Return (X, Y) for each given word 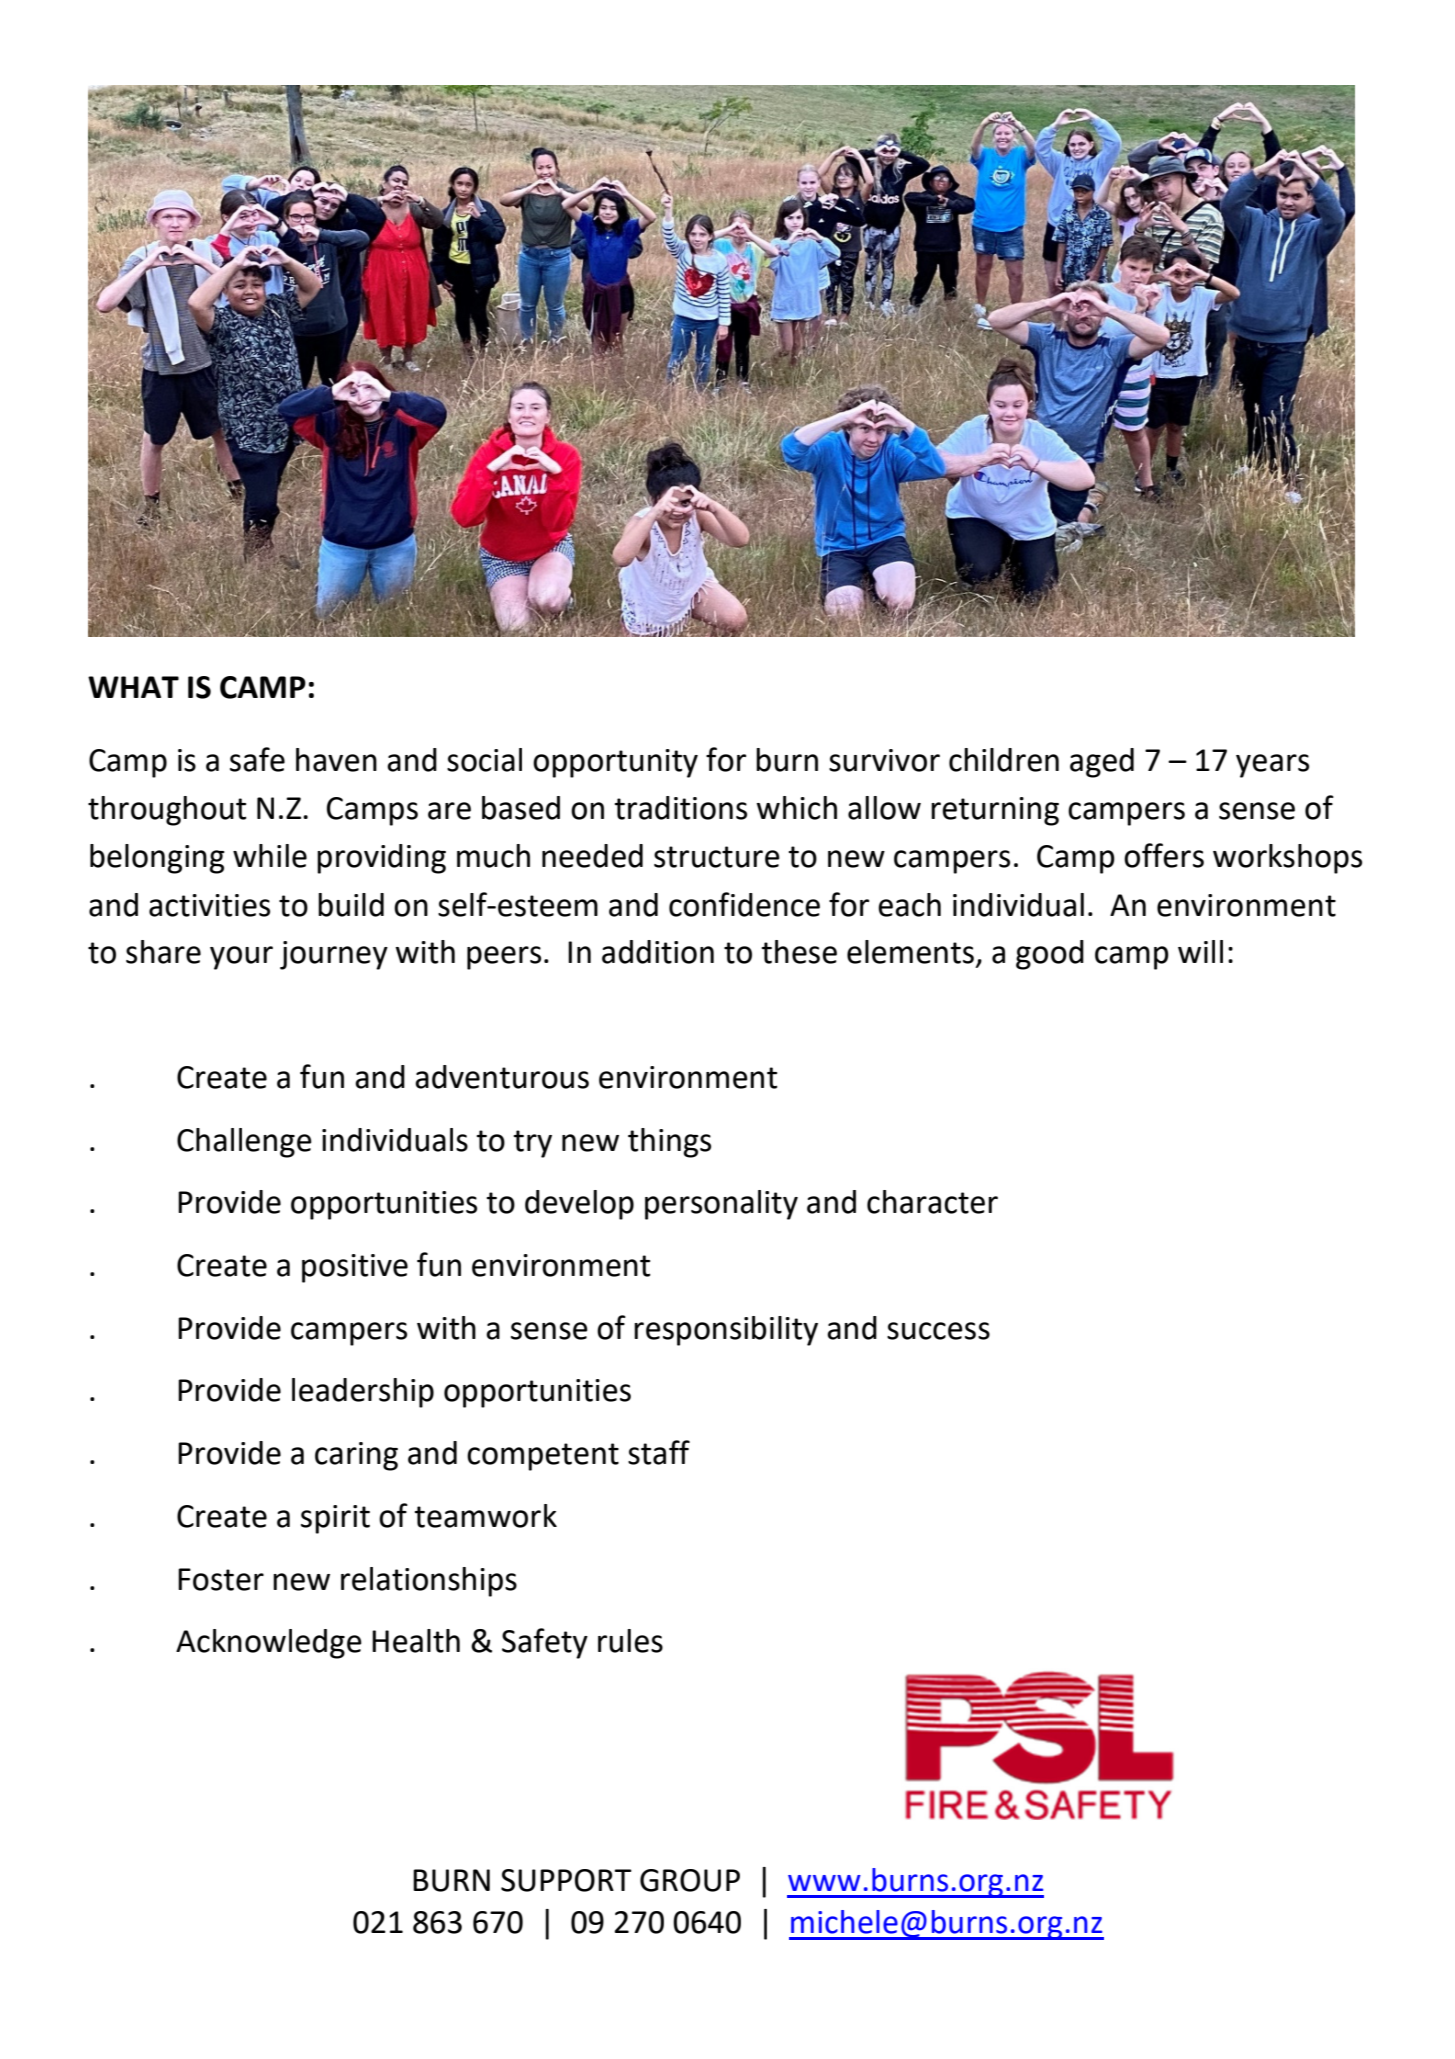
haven (336, 760)
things (669, 1143)
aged (1102, 763)
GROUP (690, 1880)
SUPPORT (566, 1880)
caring (356, 1456)
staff (659, 1452)
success (938, 1331)
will (1200, 951)
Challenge (244, 1143)
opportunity (615, 763)
